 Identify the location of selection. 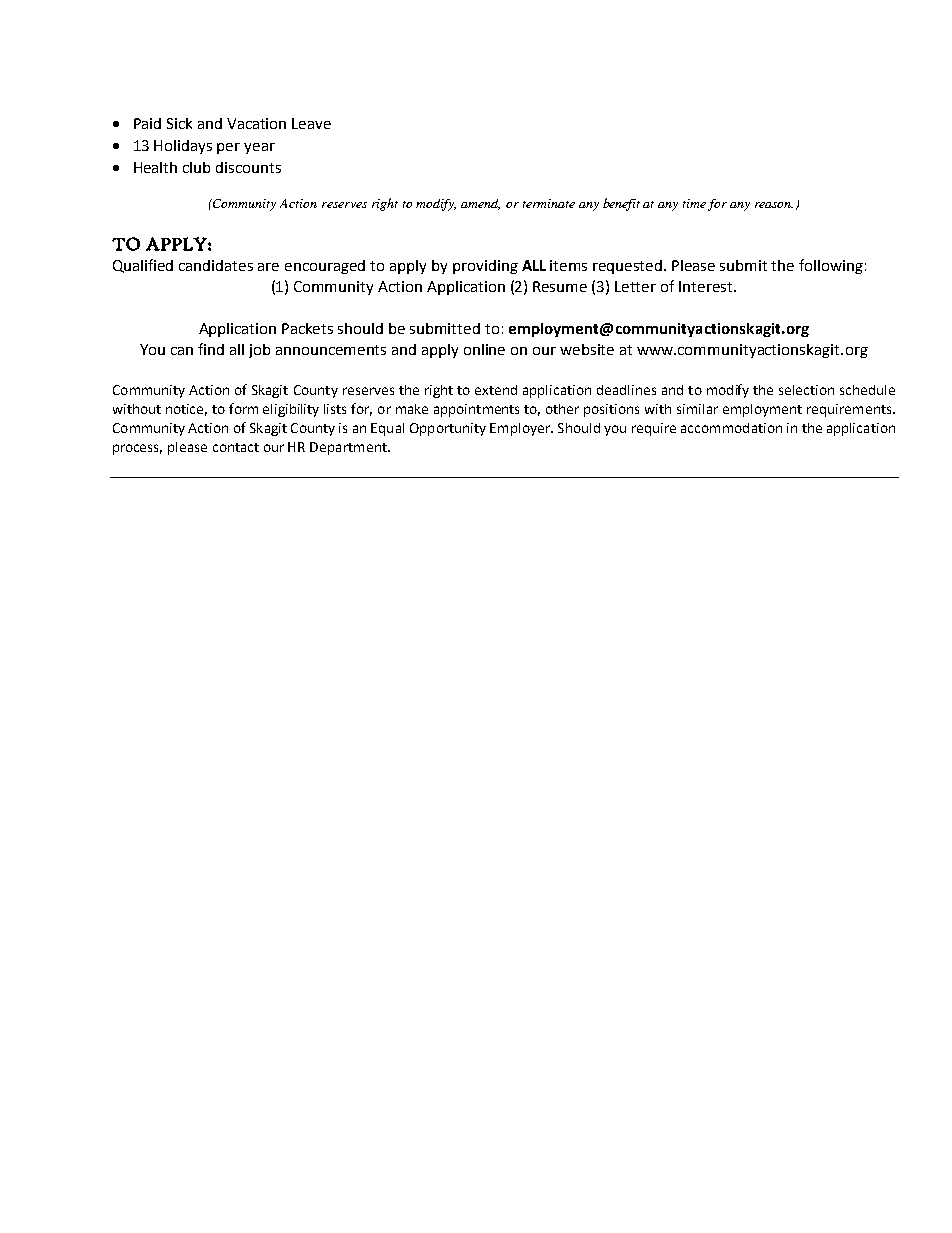
(806, 390).
